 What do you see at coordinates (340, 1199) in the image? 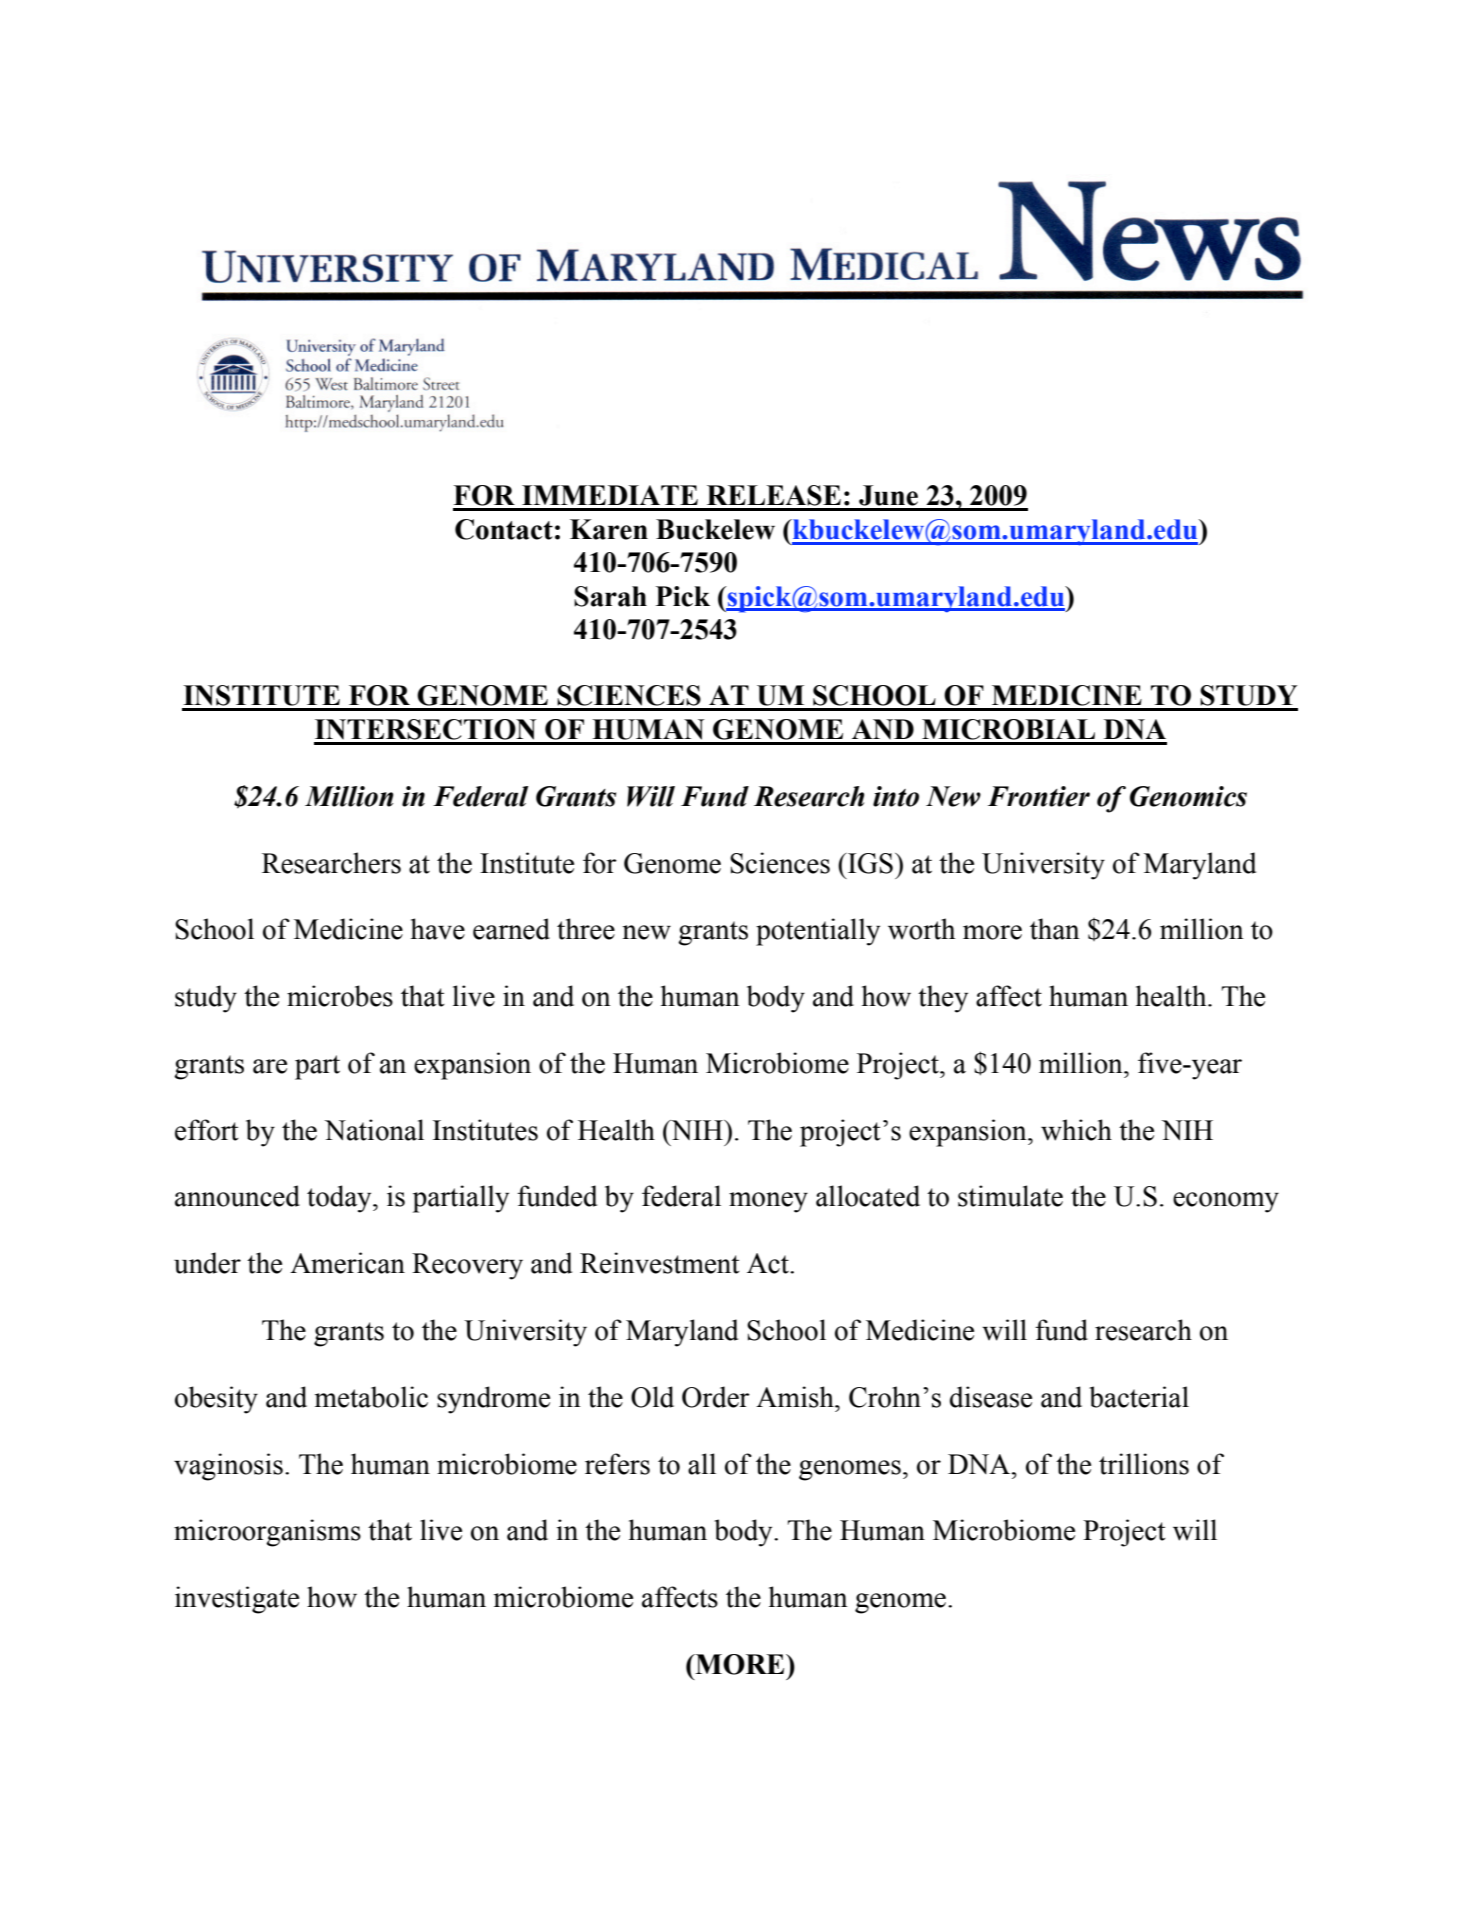
I see `today` at bounding box center [340, 1199].
